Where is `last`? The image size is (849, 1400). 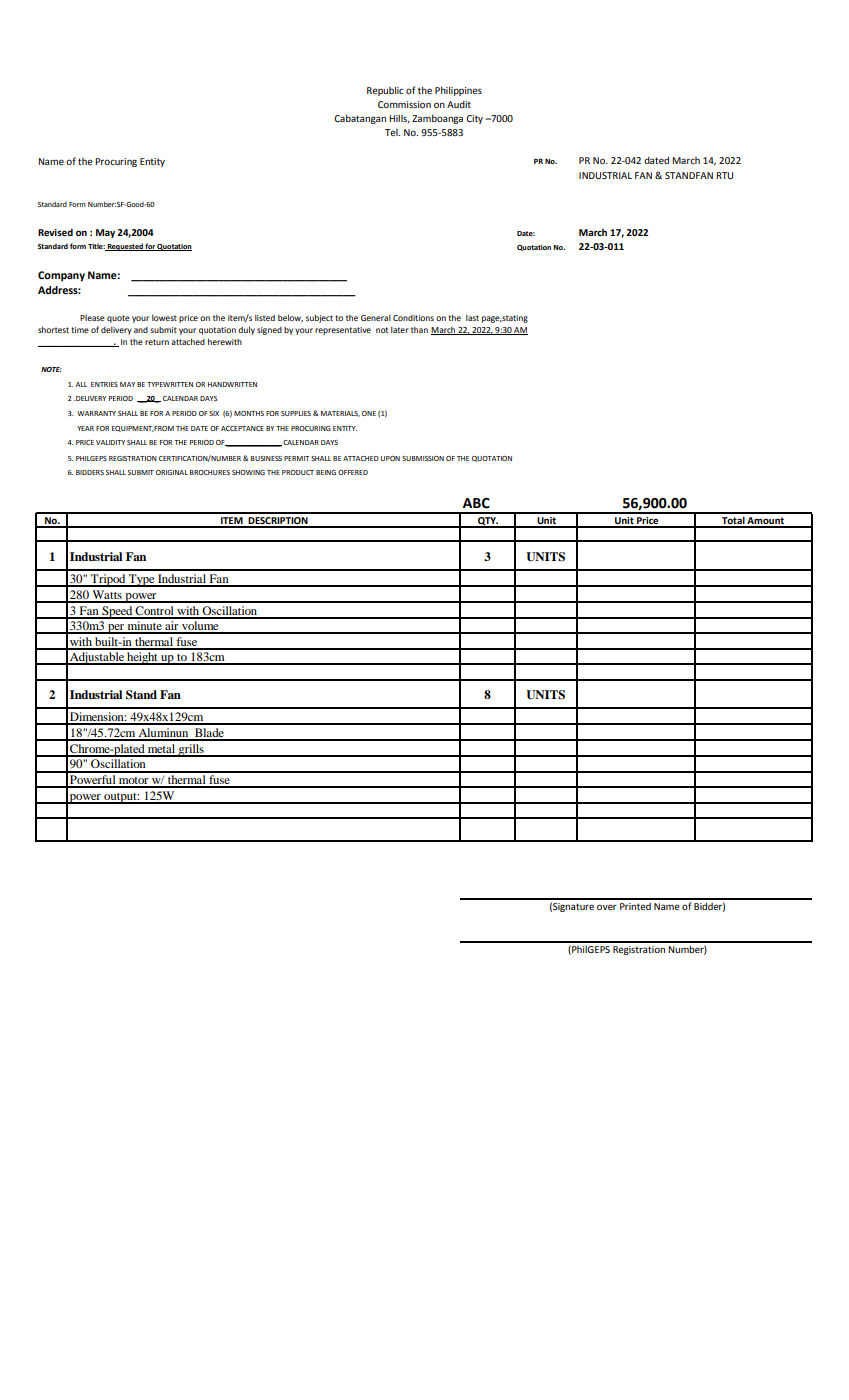 last is located at coordinates (472, 317).
